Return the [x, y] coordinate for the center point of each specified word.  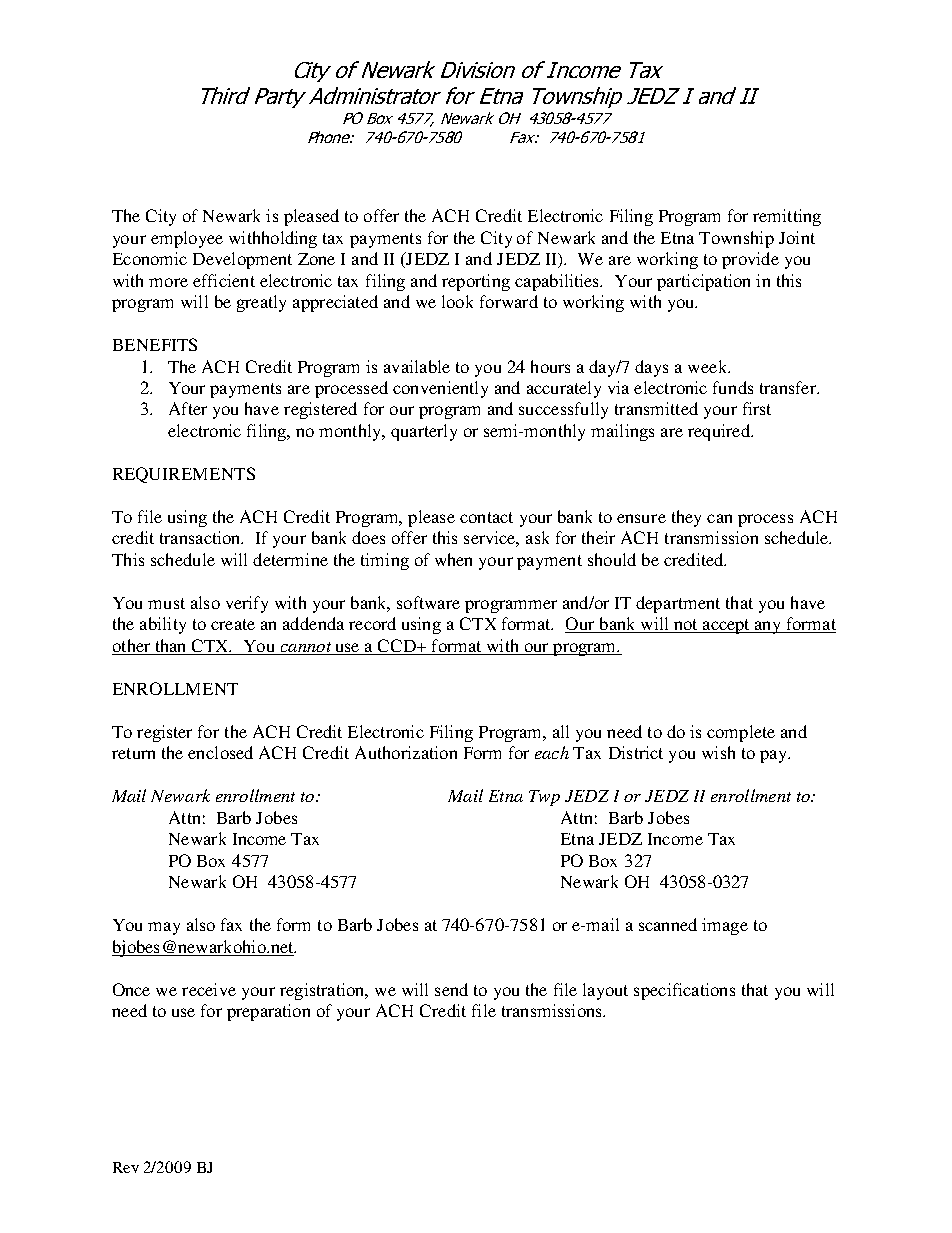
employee [187, 239]
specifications [684, 991]
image [725, 926]
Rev [126, 1167]
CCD [397, 647]
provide [750, 260]
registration [323, 991]
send [451, 989]
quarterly [424, 432]
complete [741, 733]
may [164, 928]
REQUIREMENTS [184, 475]
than [170, 645]
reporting [476, 282]
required [720, 432]
